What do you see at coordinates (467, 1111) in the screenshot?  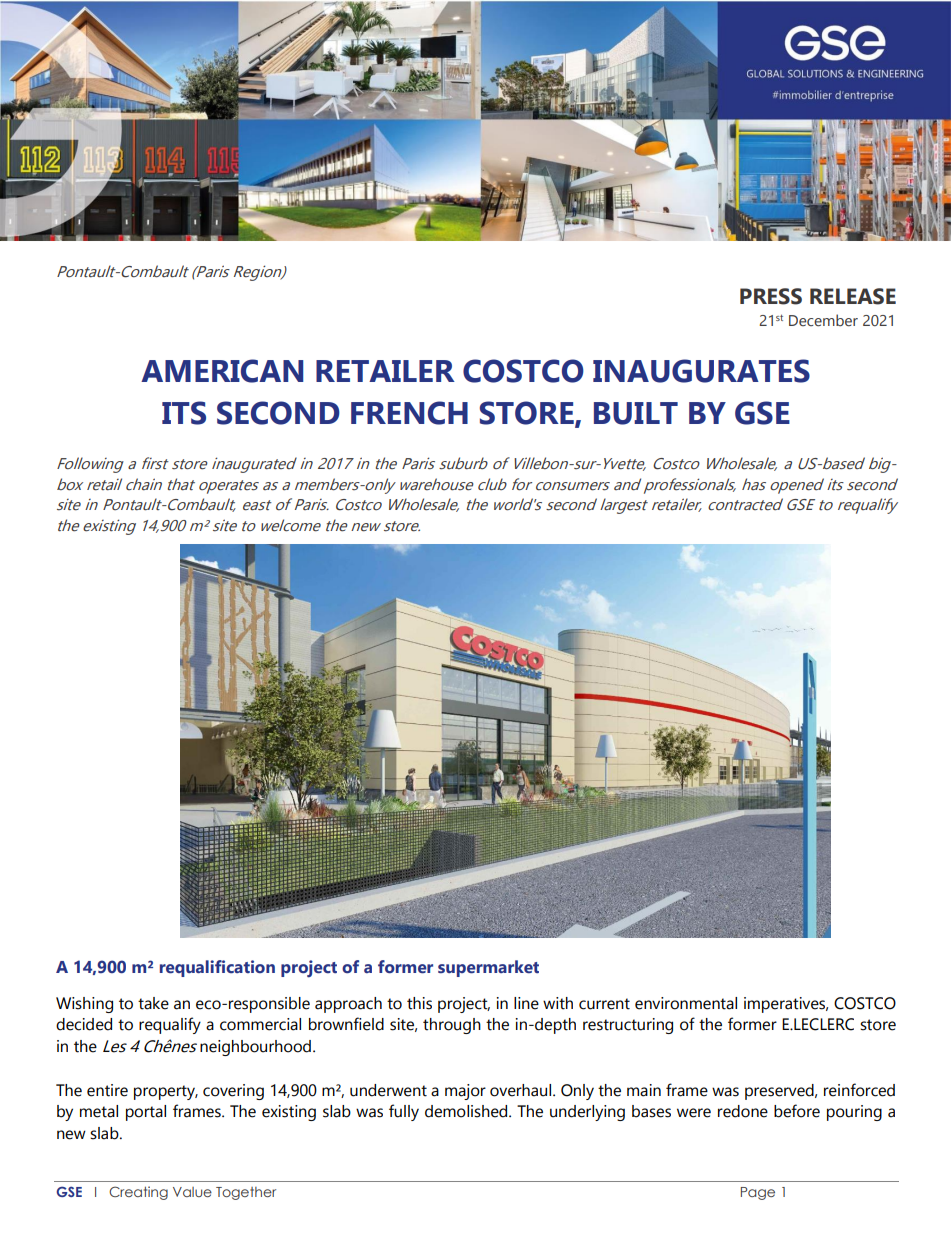 I see `demolished` at bounding box center [467, 1111].
